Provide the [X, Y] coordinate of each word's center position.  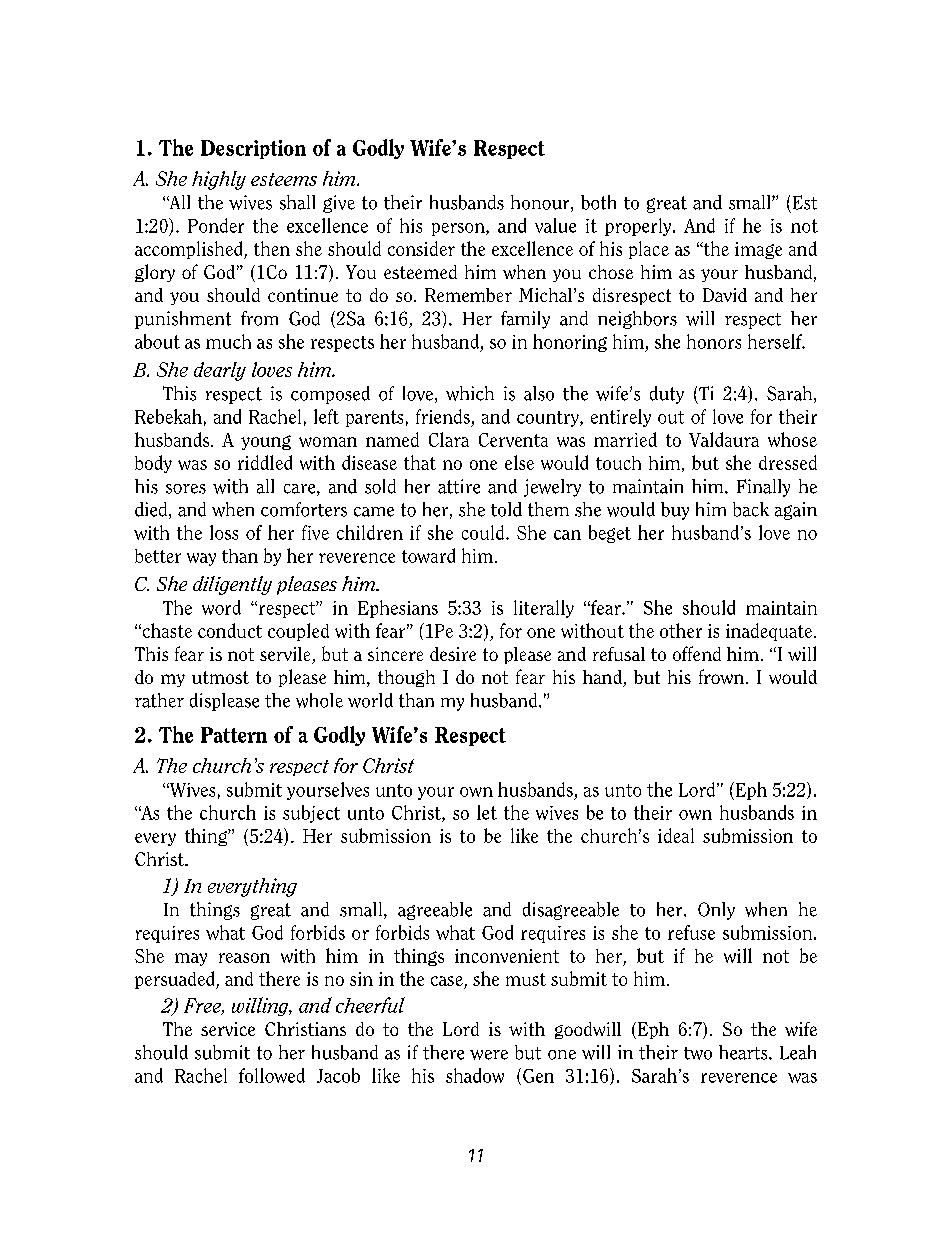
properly [639, 227]
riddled [265, 462]
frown [721, 676]
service [228, 1029]
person [459, 229]
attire [459, 486]
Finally [763, 488]
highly [219, 180]
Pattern [234, 735]
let [487, 812]
